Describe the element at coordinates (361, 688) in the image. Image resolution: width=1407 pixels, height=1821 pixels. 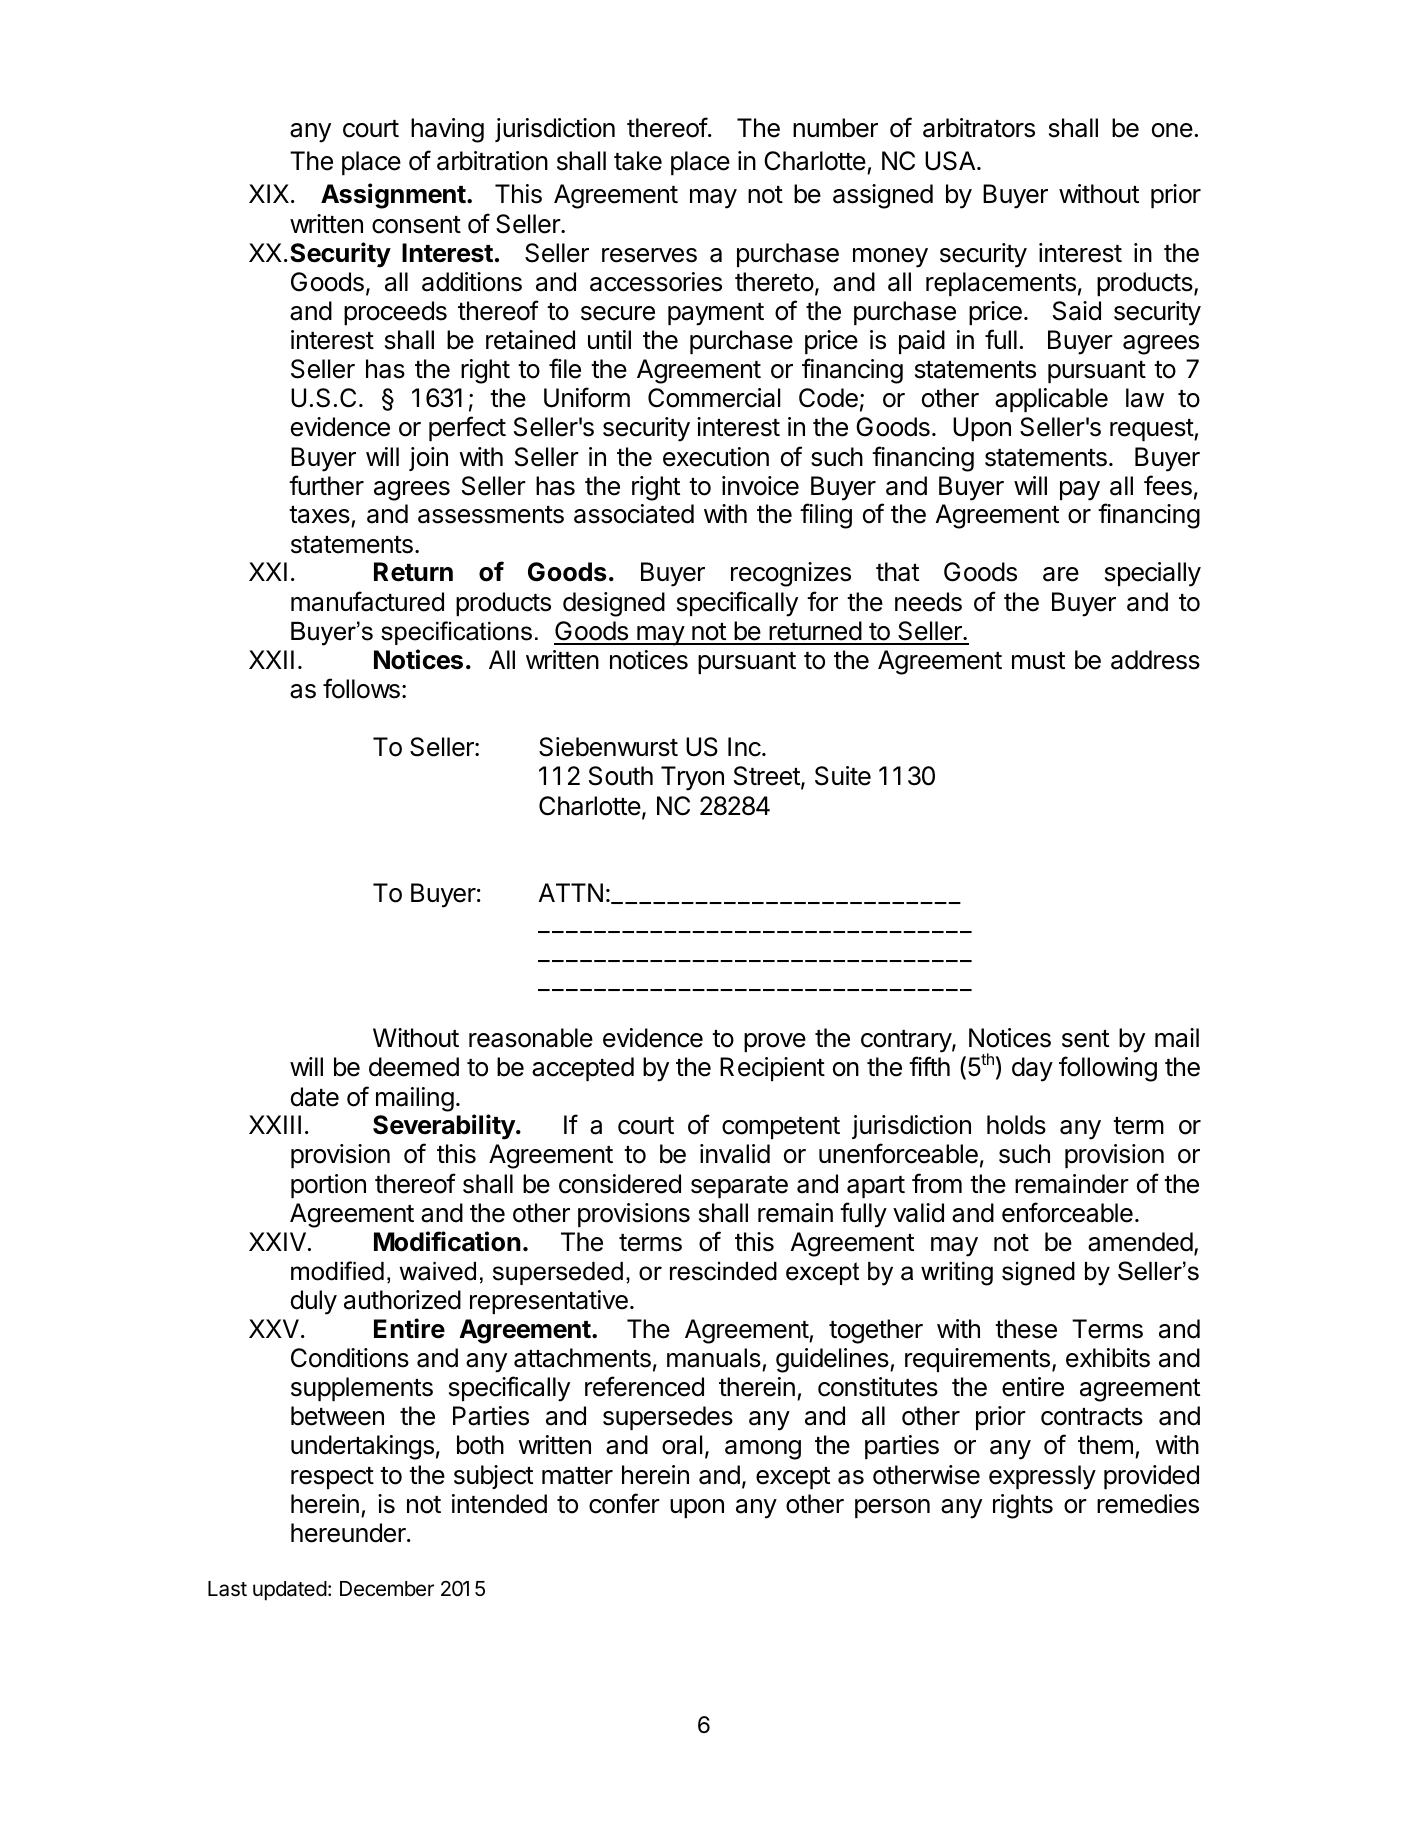
I see `follows` at that location.
